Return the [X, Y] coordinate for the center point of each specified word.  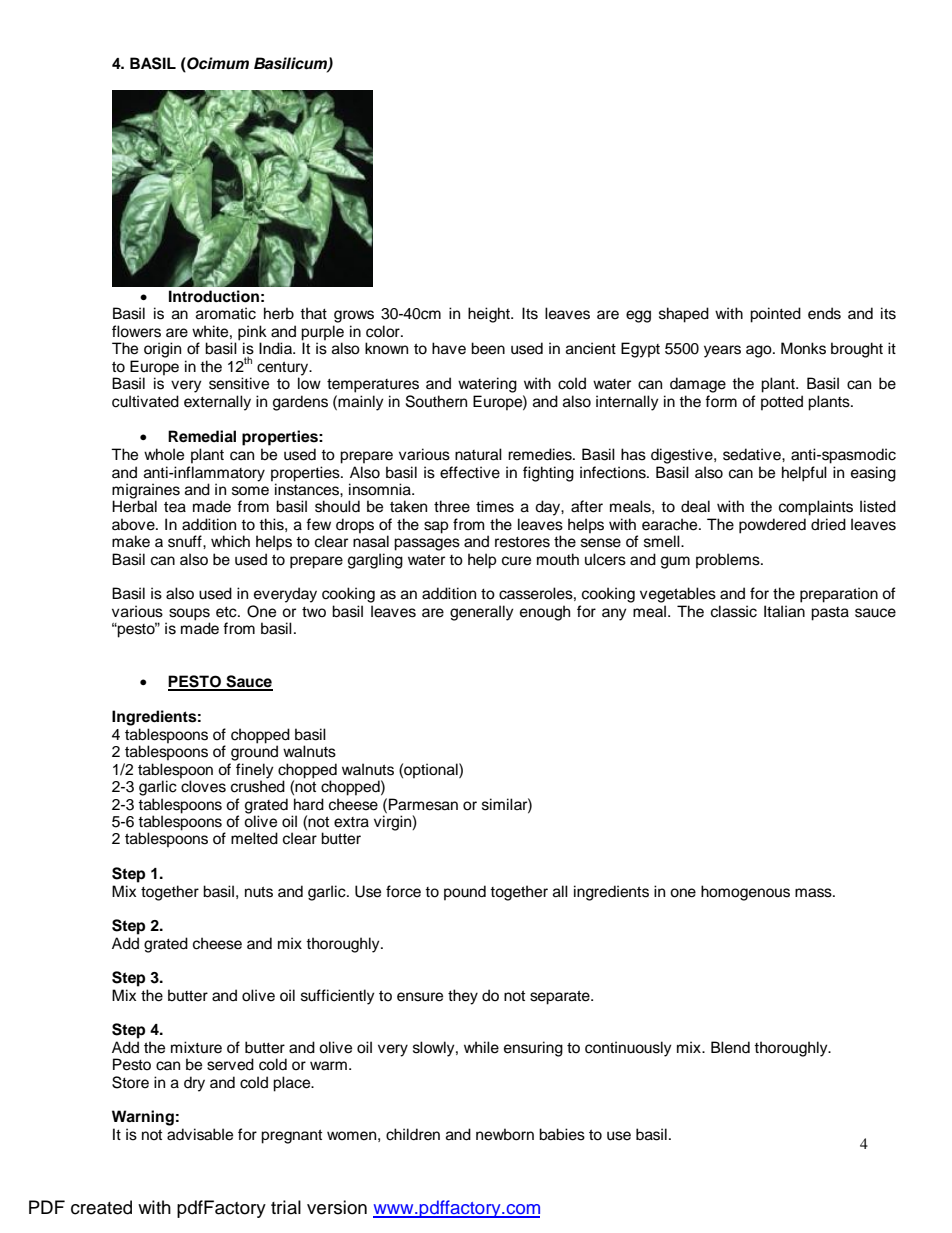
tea [175, 507]
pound [465, 893]
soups [189, 615]
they [463, 997]
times [495, 506]
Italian [784, 611]
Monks [803, 348]
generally [482, 613]
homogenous [745, 893]
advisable [200, 1134]
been [488, 348]
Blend [730, 1047]
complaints [816, 508]
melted [254, 838]
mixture [196, 1047]
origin [162, 350]
